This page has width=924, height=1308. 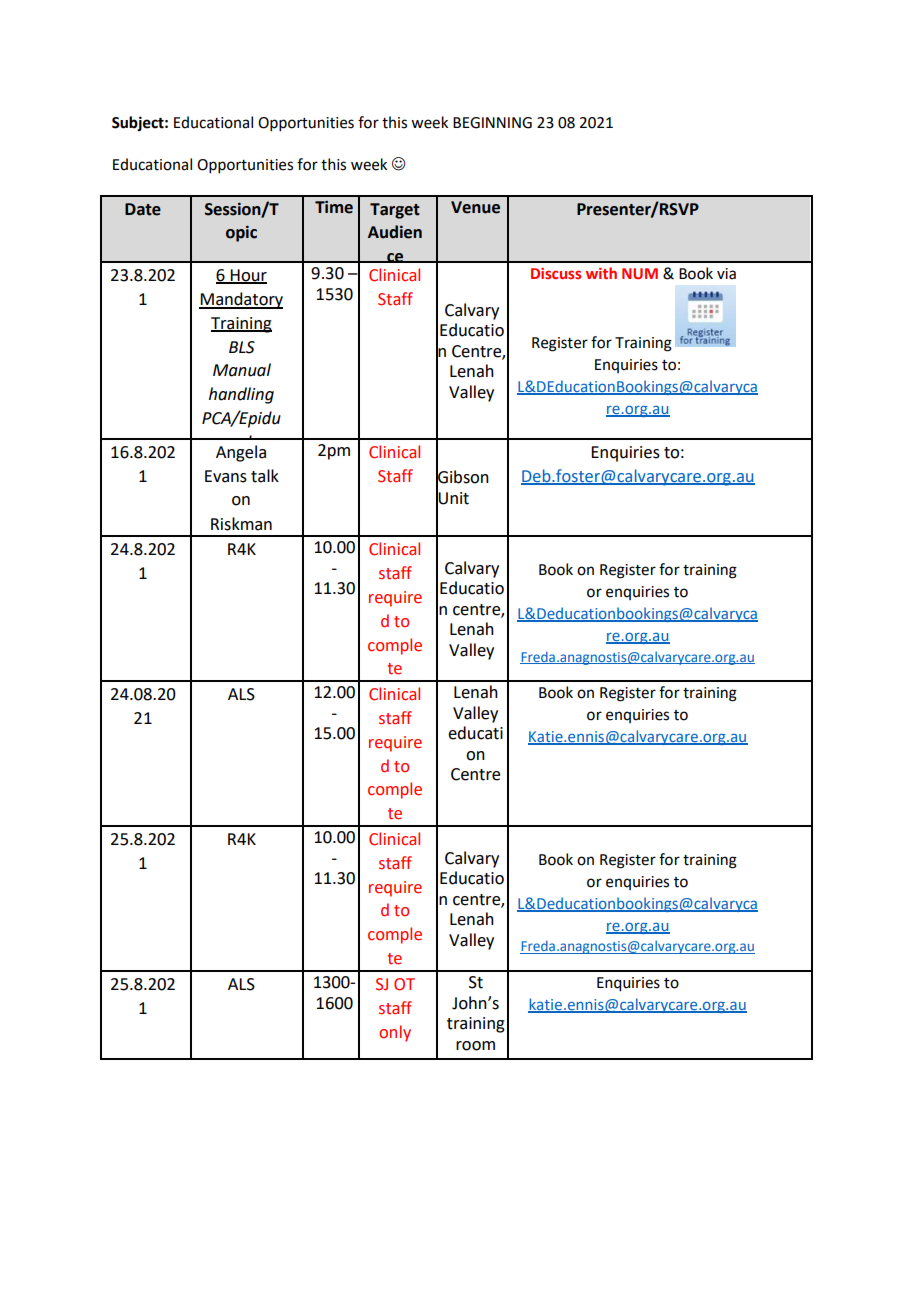 What do you see at coordinates (601, 273) in the page?
I see `with` at bounding box center [601, 273].
